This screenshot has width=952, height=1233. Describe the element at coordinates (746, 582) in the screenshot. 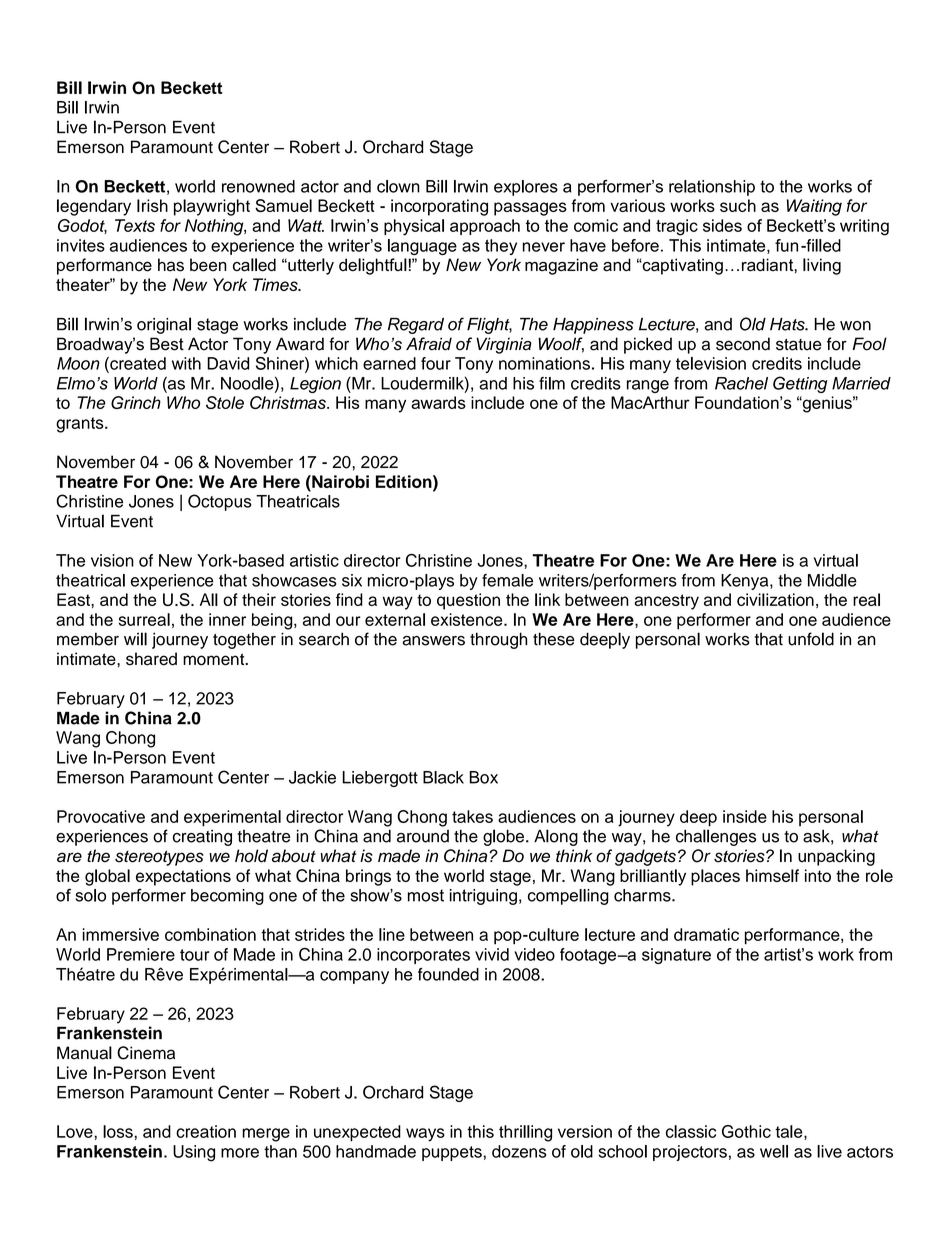

I see `Kenya` at that location.
